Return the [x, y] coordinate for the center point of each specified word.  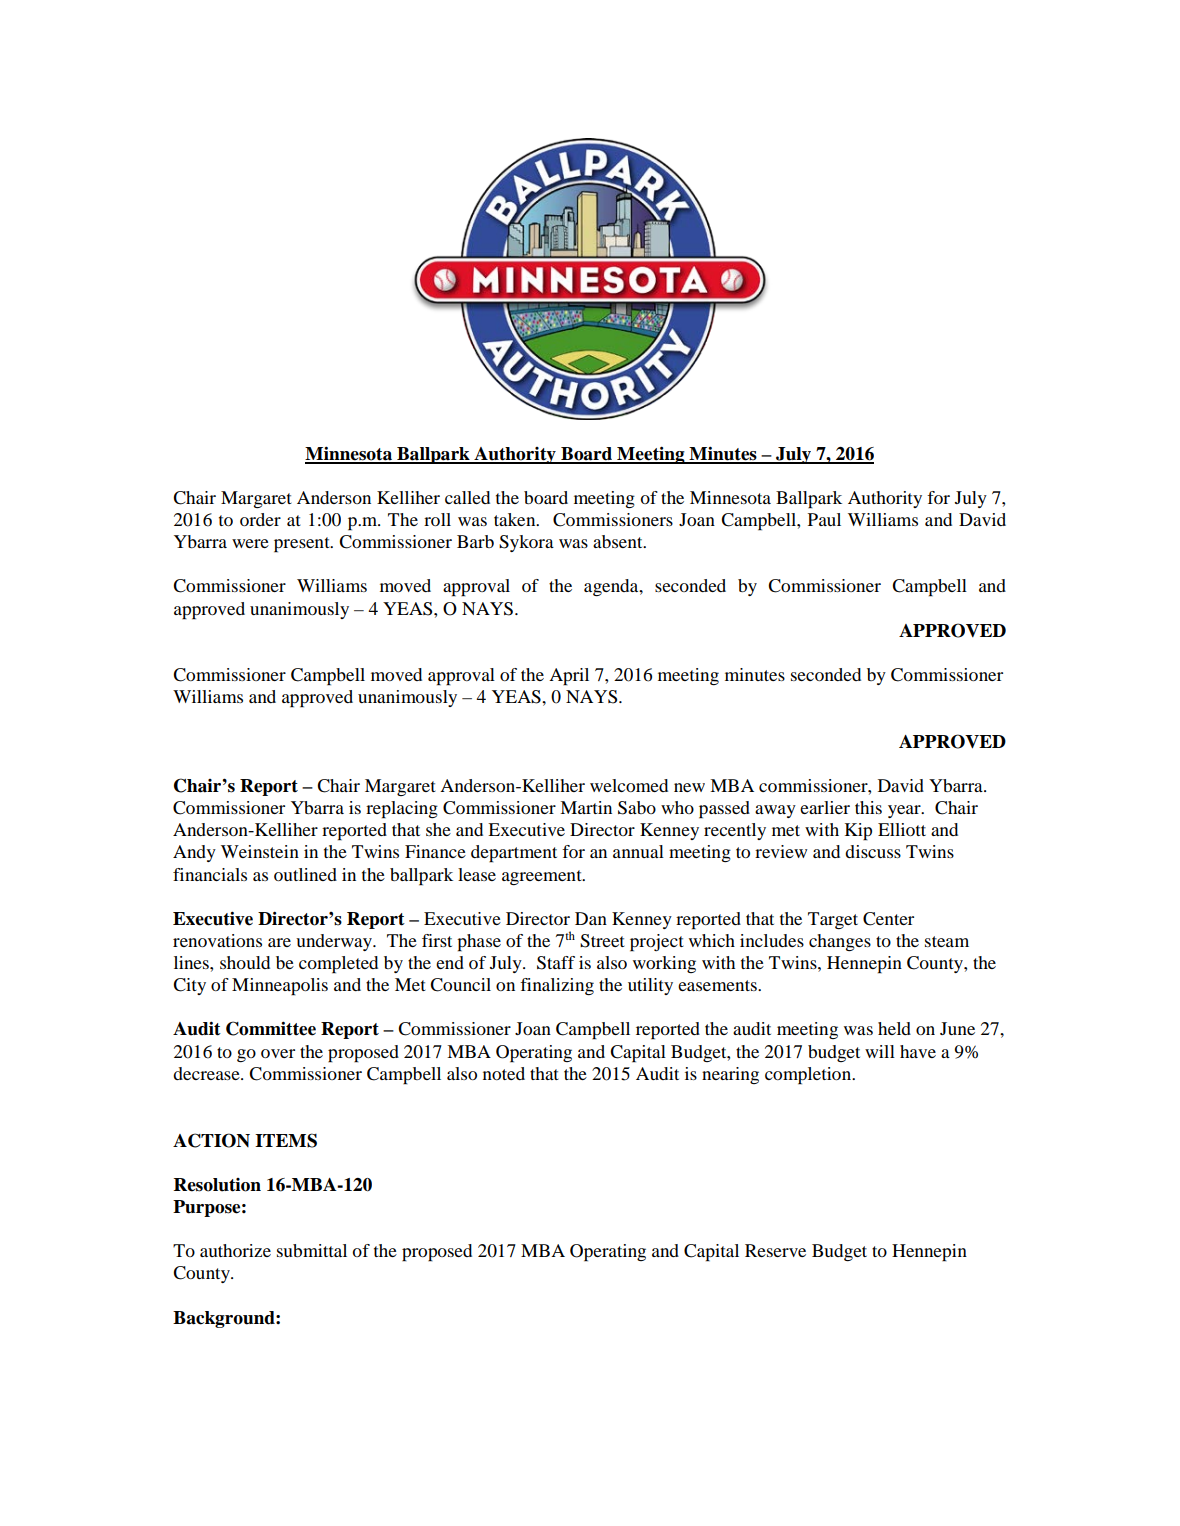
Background [225, 1319]
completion [809, 1076]
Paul [824, 519]
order [260, 519]
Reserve [775, 1250]
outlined [305, 874]
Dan [591, 918]
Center [888, 919]
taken [516, 519]
